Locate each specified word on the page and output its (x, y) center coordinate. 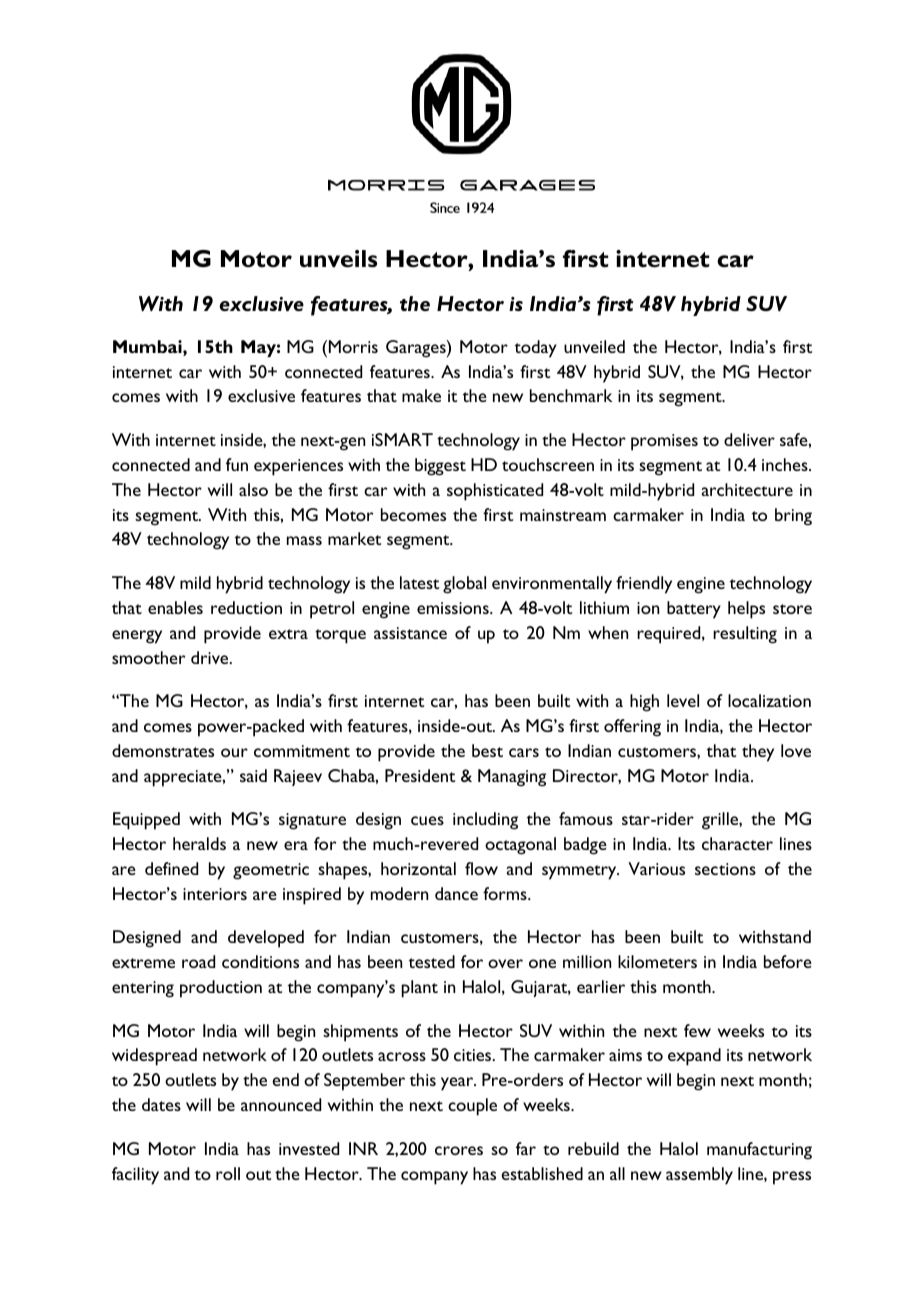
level (683, 700)
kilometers (657, 961)
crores (459, 1150)
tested (432, 961)
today (536, 349)
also (253, 489)
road (198, 961)
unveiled (594, 346)
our (234, 752)
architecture (747, 489)
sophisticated (495, 492)
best (487, 750)
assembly (699, 1176)
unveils (338, 259)
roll (228, 1173)
